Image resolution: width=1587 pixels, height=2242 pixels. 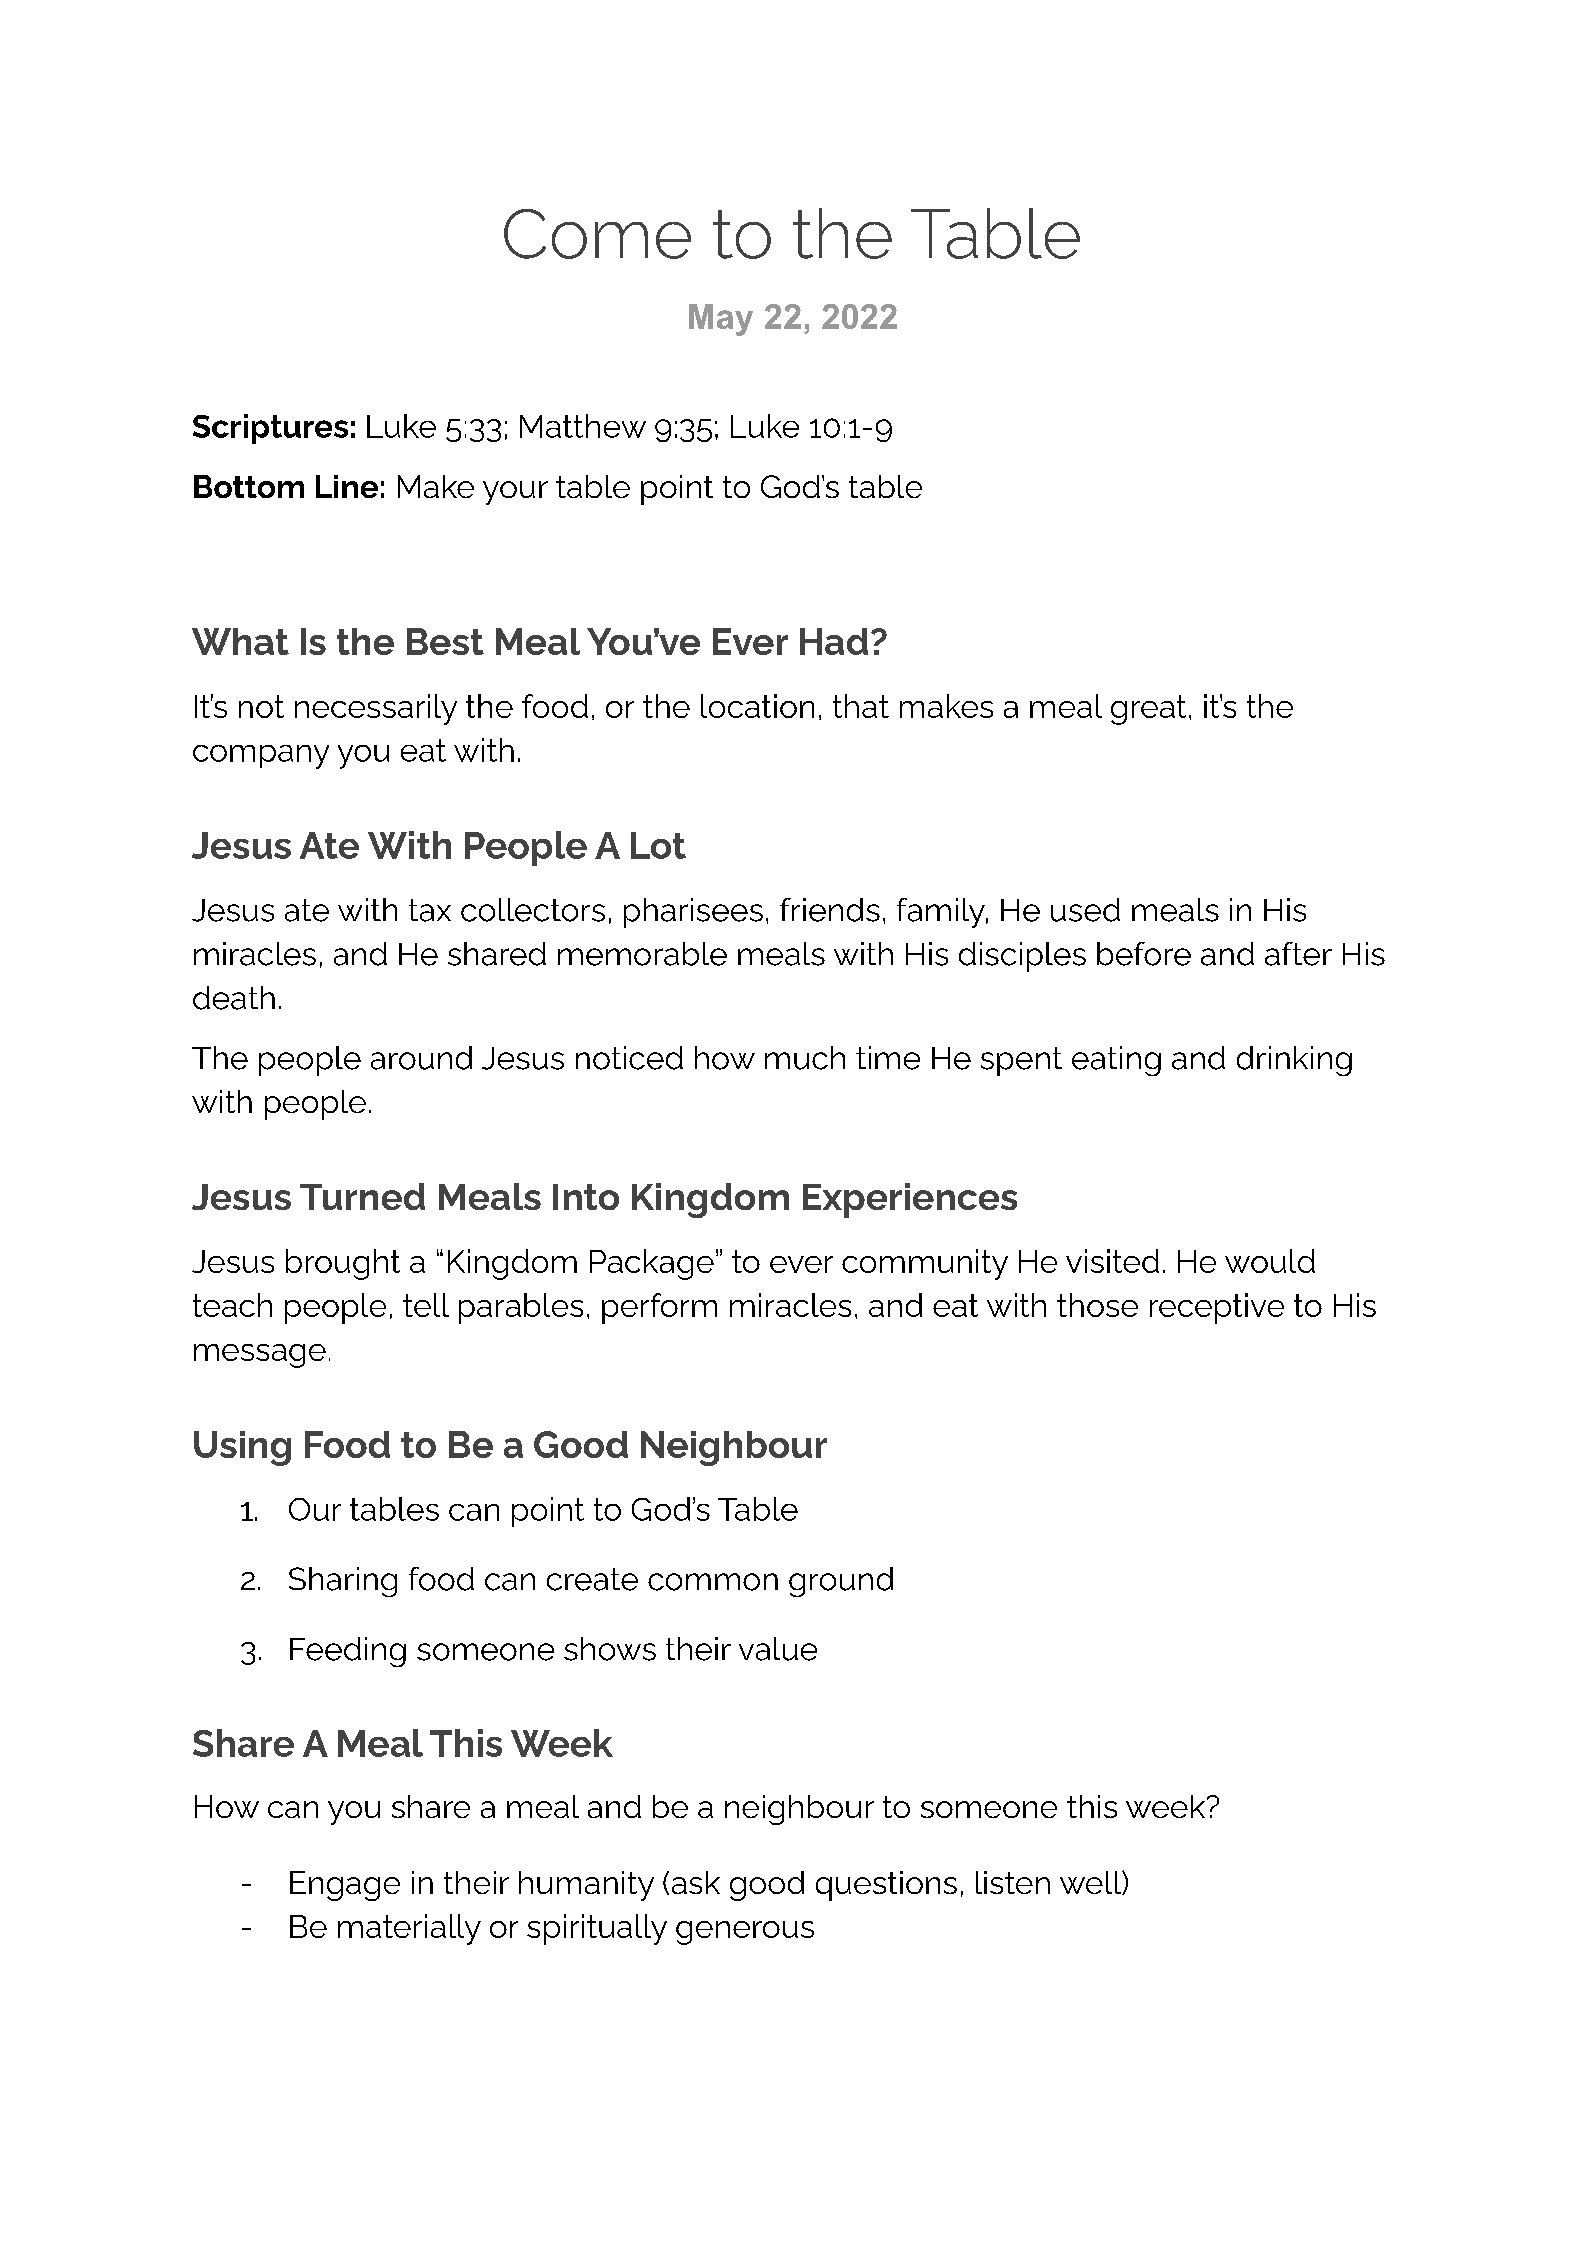 I want to click on much, so click(x=805, y=1058).
